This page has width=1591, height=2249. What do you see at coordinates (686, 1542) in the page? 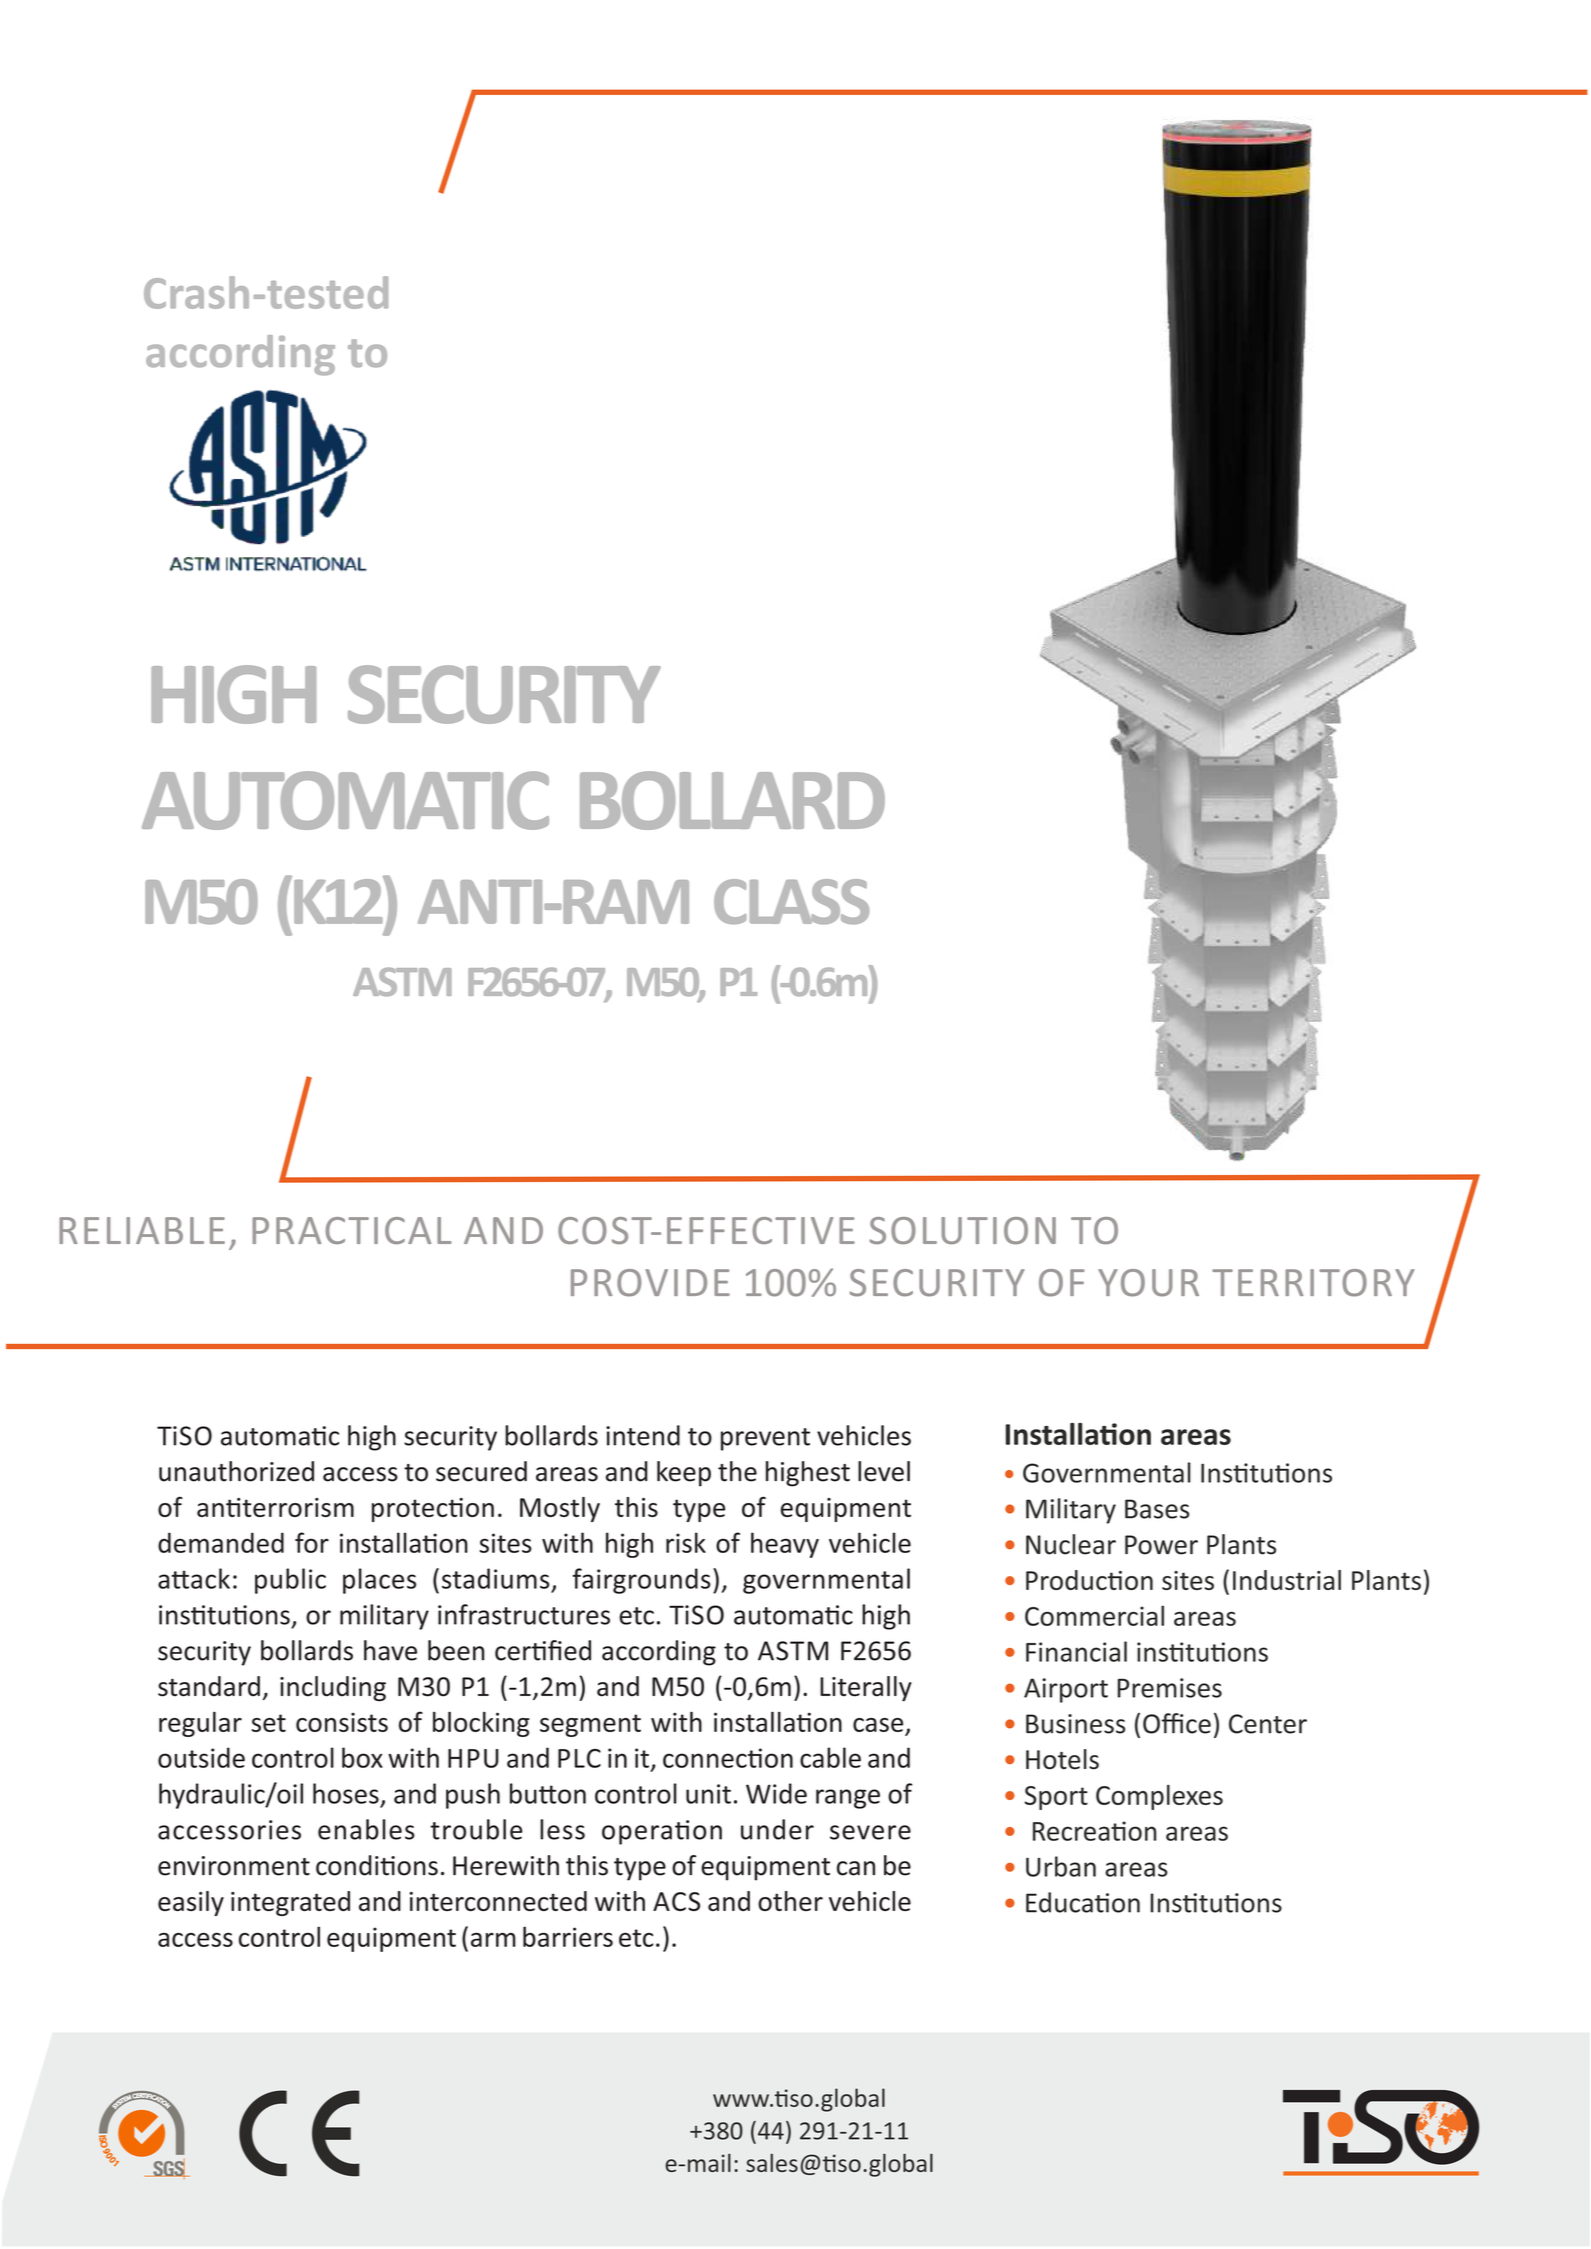
I see `risk` at bounding box center [686, 1542].
